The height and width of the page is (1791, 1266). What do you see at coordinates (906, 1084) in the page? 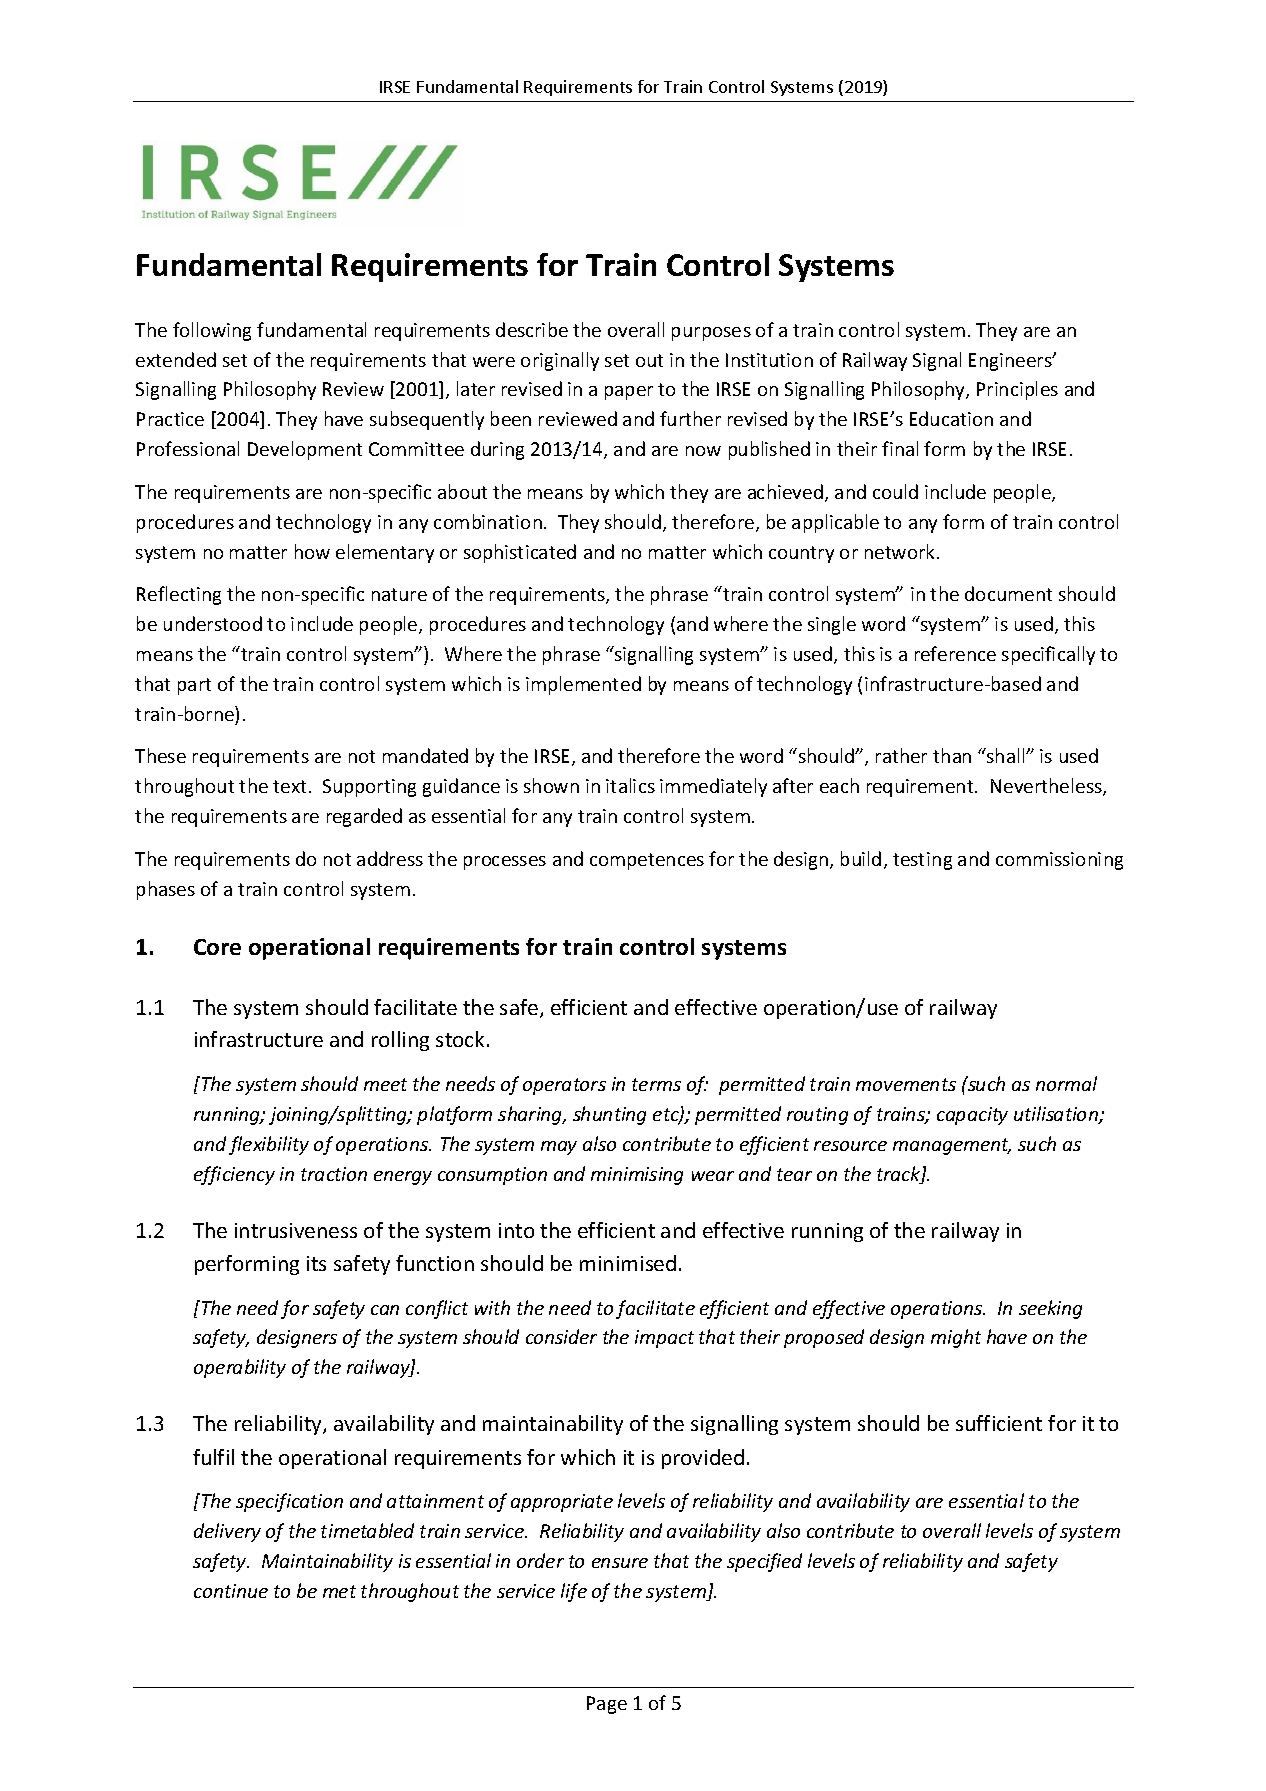
I see `movements` at bounding box center [906, 1084].
